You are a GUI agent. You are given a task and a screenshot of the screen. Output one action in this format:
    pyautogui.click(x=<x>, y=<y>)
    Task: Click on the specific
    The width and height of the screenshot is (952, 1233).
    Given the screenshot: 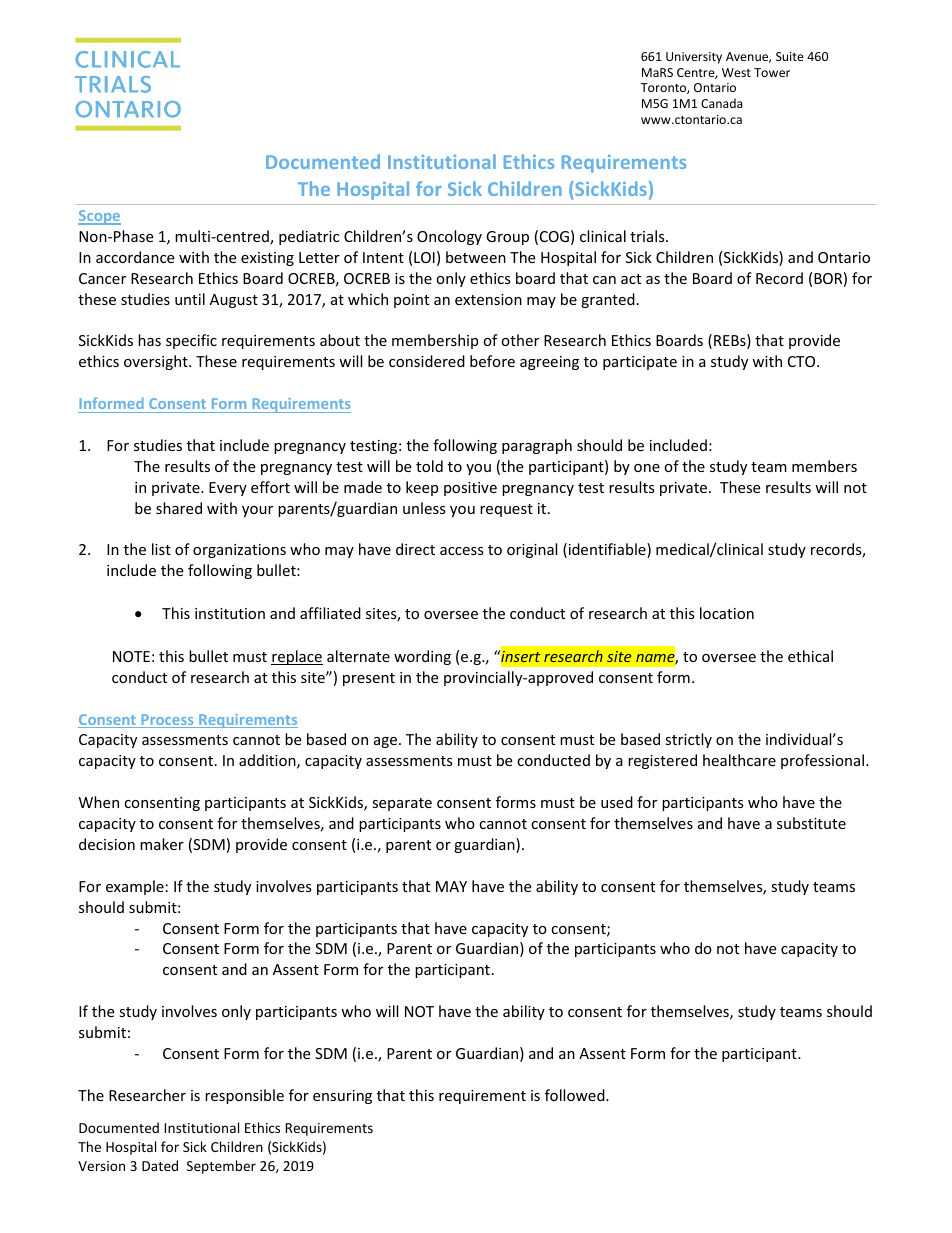 What is the action you would take?
    pyautogui.click(x=191, y=341)
